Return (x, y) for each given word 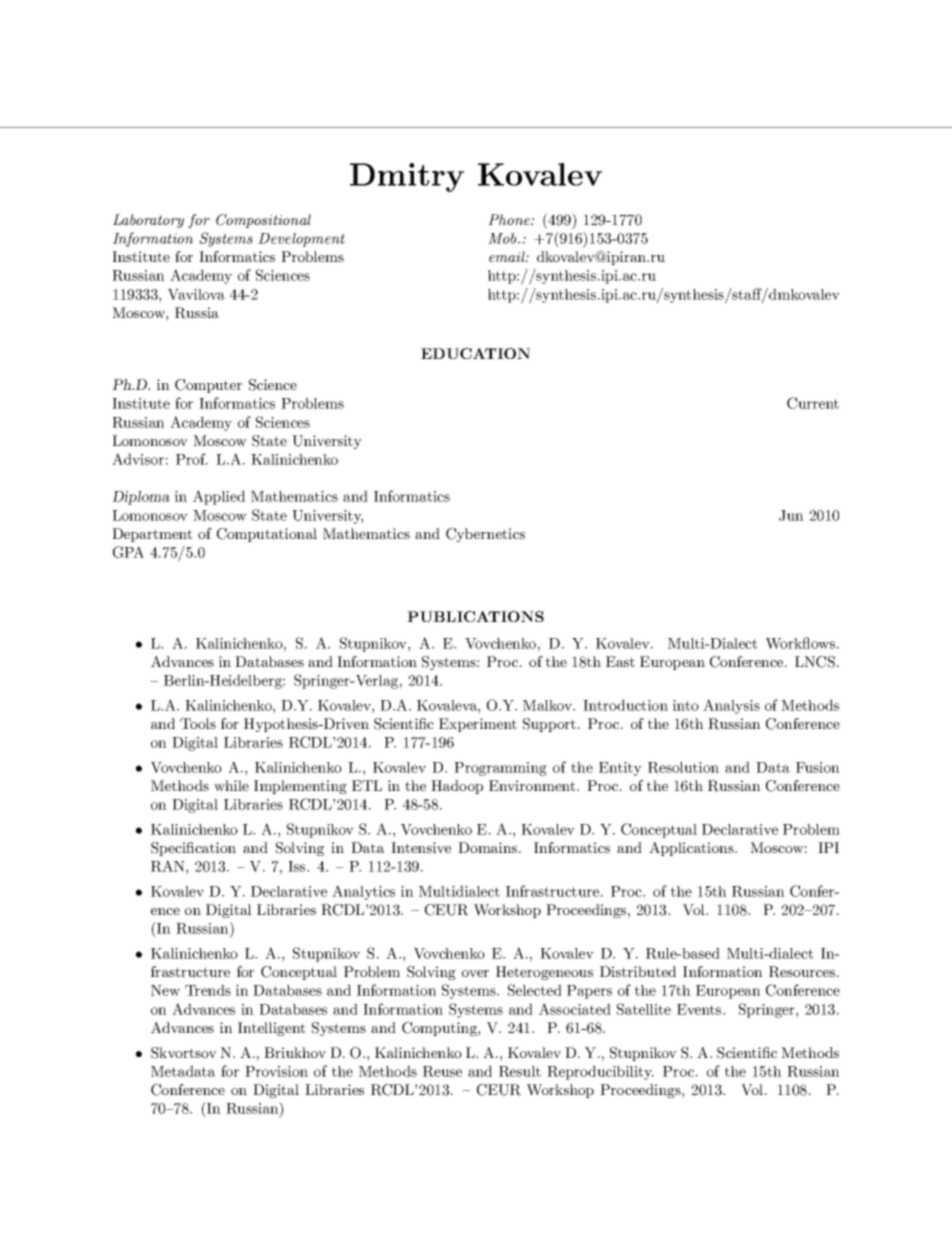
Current (813, 403)
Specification (193, 849)
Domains (487, 847)
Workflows (800, 643)
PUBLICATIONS (475, 616)
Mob (503, 238)
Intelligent (271, 1029)
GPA (128, 552)
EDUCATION (476, 353)
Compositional (263, 221)
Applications (692, 849)
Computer (208, 386)
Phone (510, 219)
